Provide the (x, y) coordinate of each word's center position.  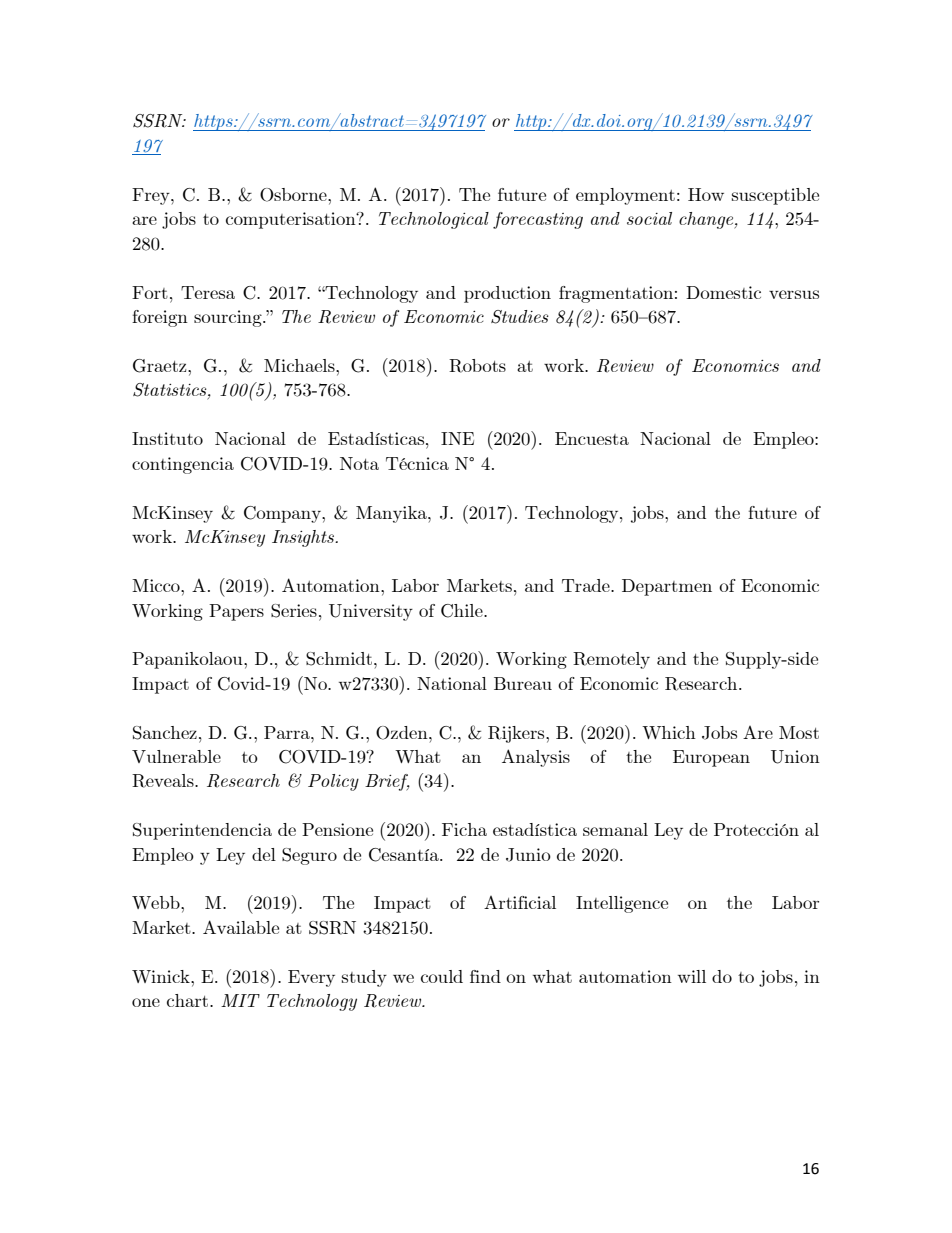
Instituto (167, 438)
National (452, 683)
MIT (240, 1000)
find (485, 976)
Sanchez (165, 733)
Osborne (294, 195)
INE (457, 438)
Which (669, 732)
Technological (434, 220)
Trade (587, 585)
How (706, 194)
